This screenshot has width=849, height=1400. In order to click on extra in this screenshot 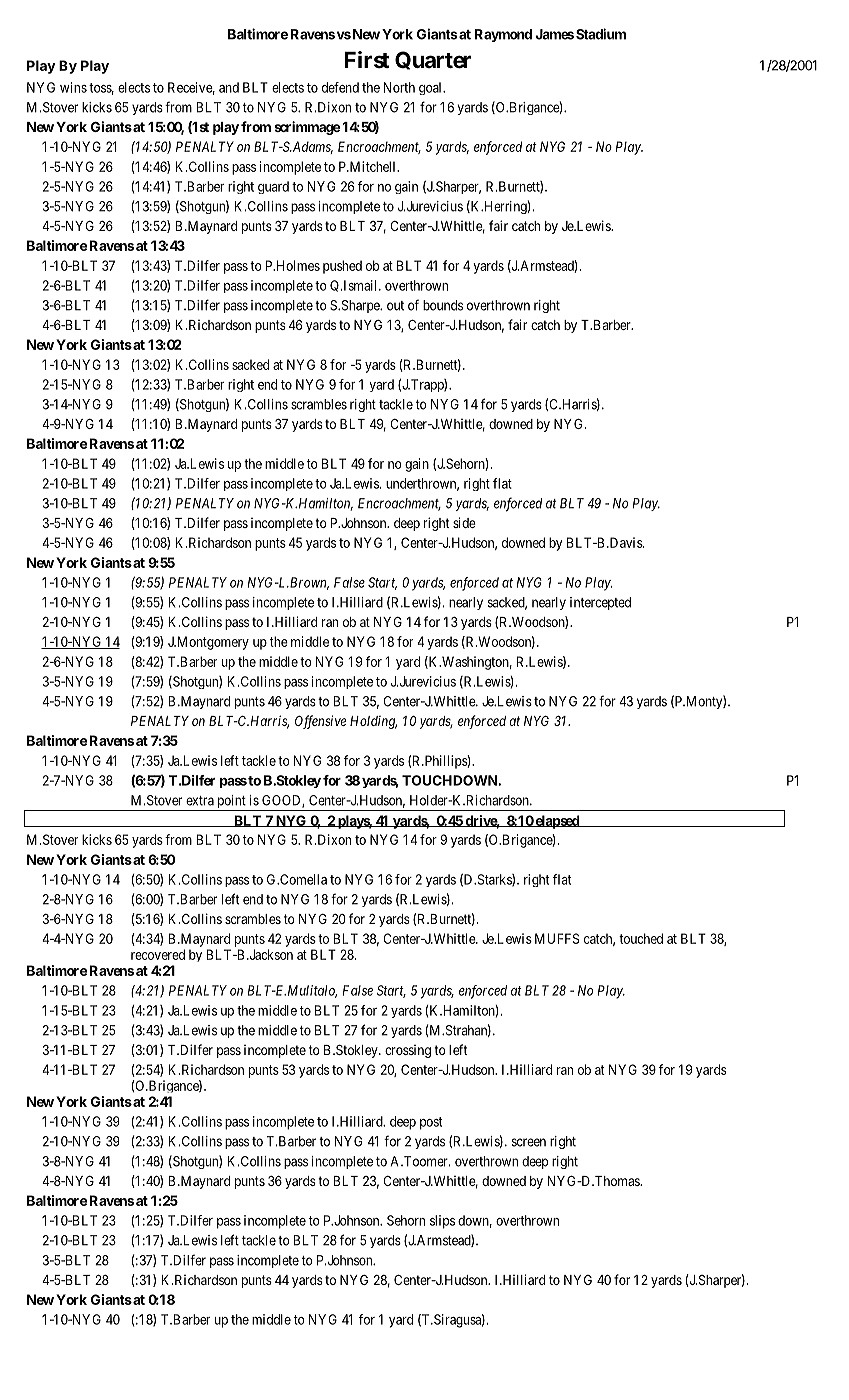, I will do `click(200, 801)`.
